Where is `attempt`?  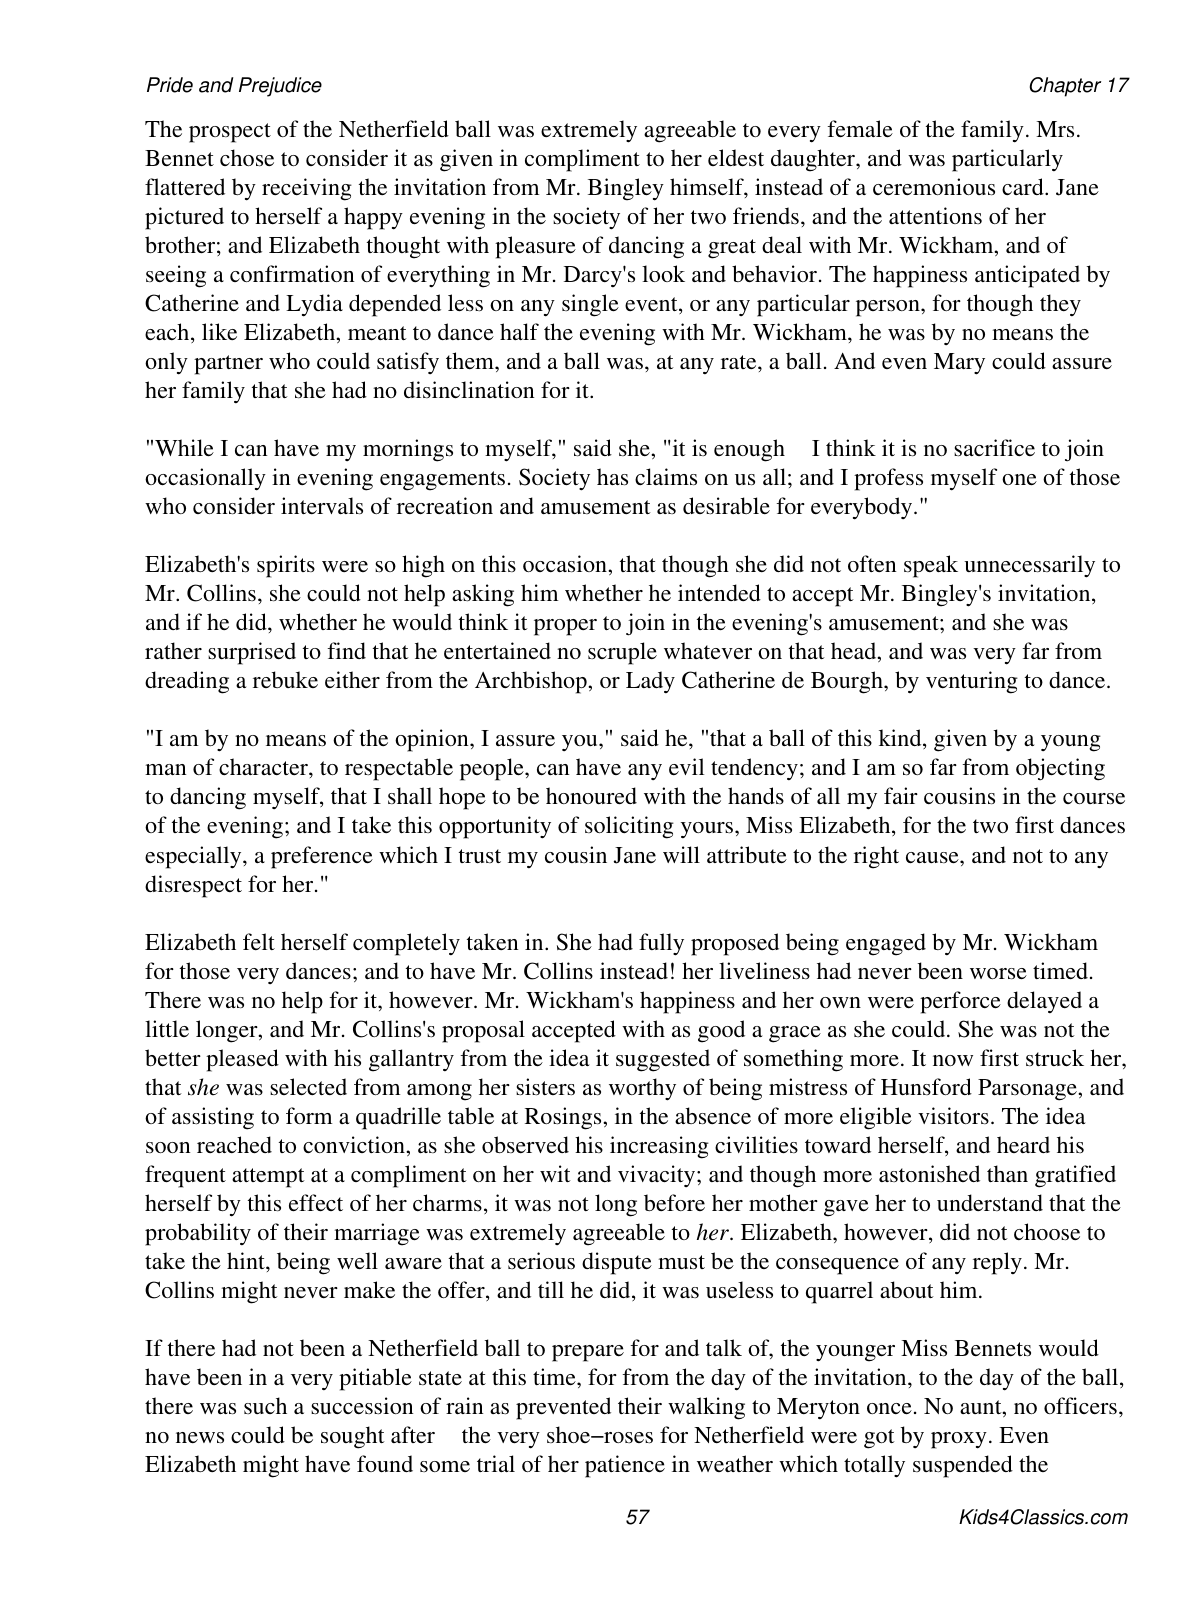 attempt is located at coordinates (268, 1178).
